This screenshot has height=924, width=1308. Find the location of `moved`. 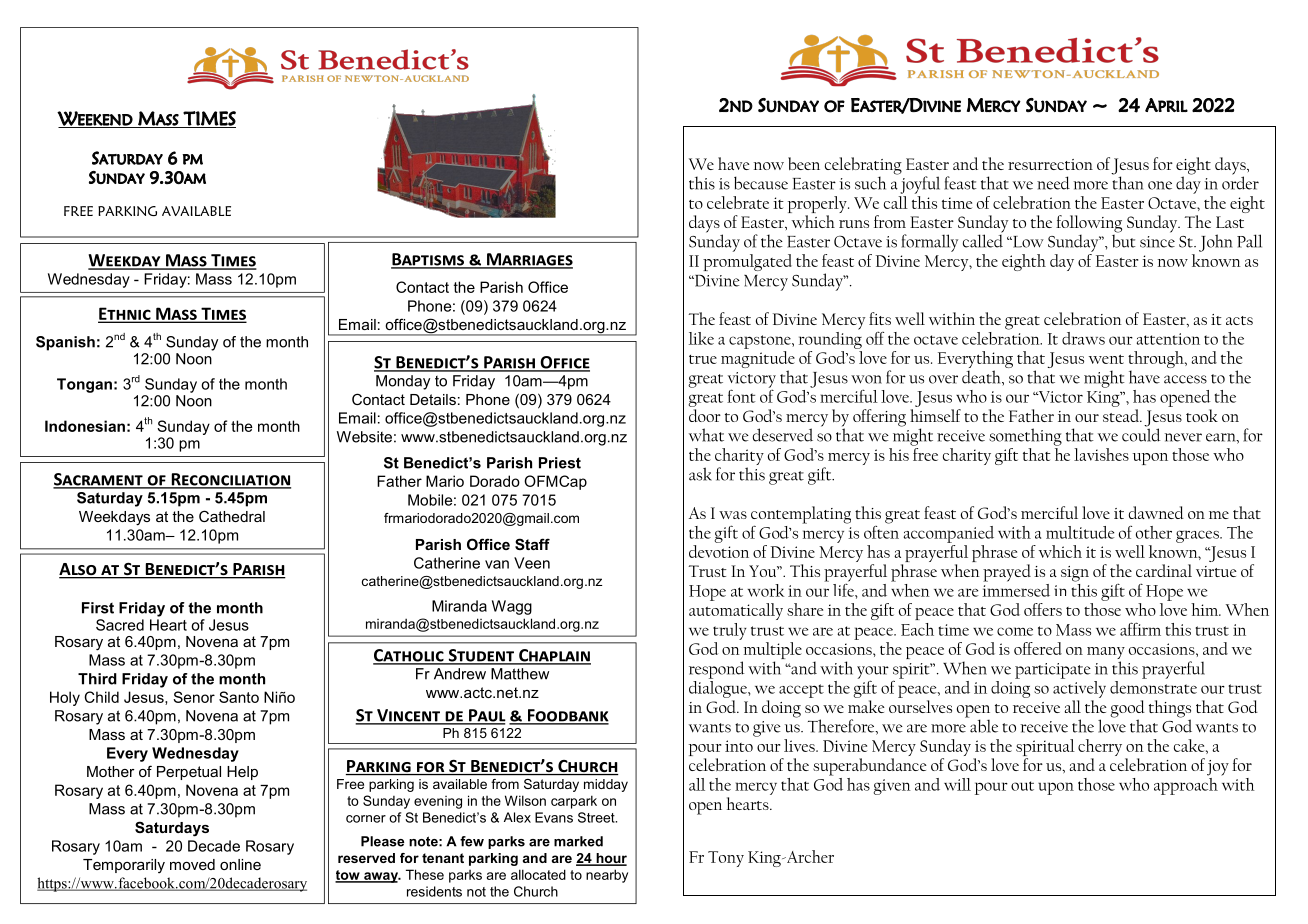

moved is located at coordinates (192, 864).
